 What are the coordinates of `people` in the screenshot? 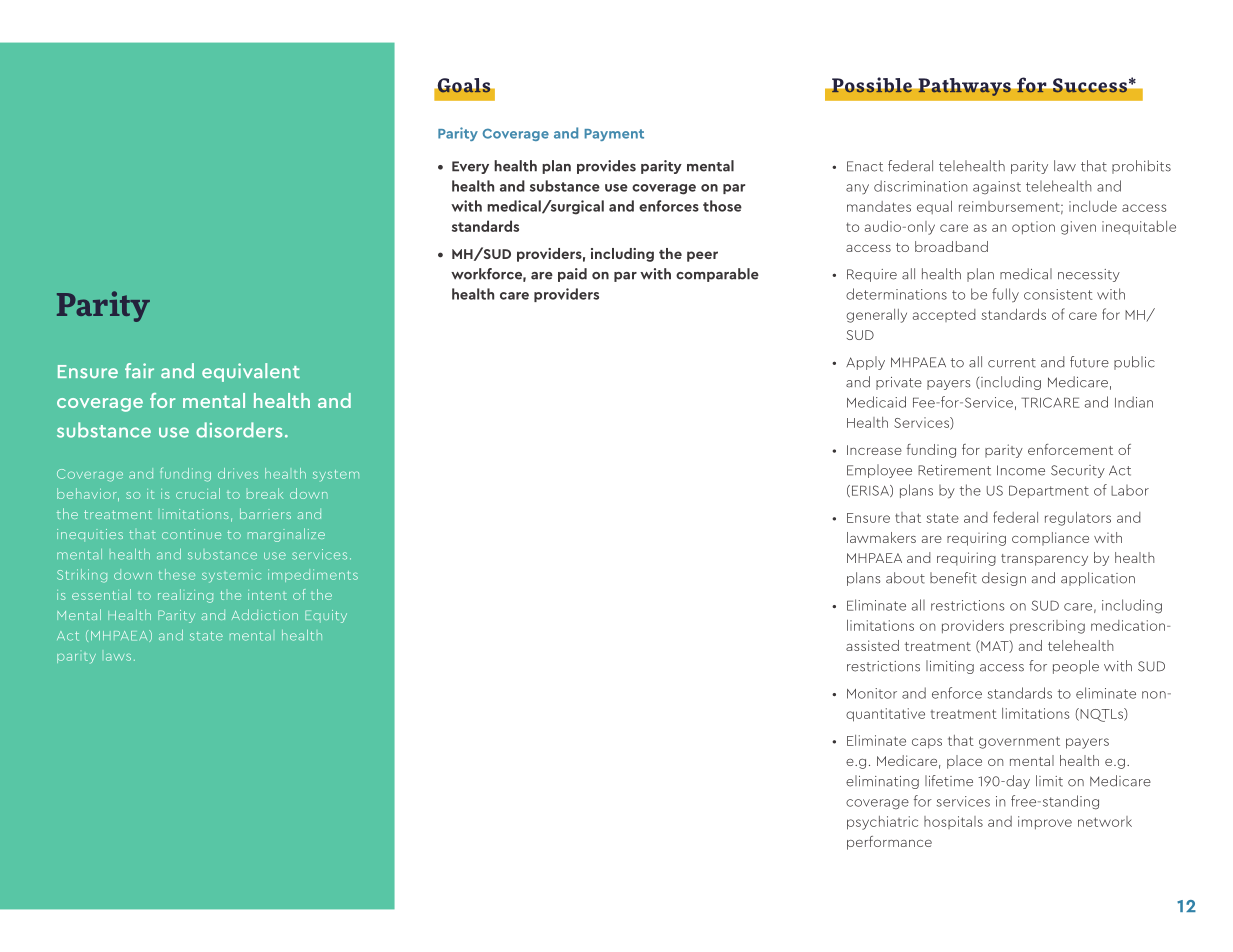 It's located at (1076, 667).
